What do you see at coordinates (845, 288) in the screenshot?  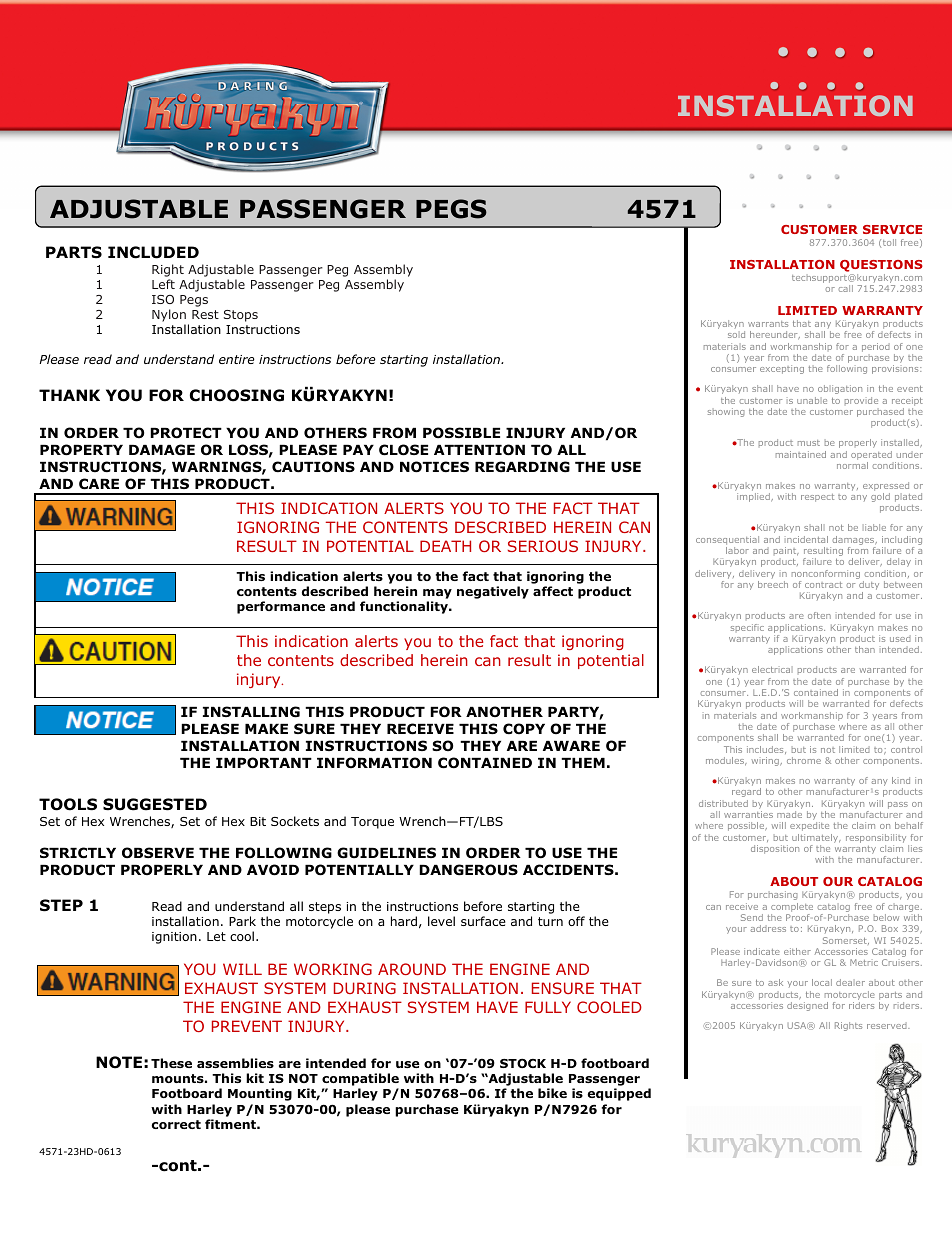 I see `call` at bounding box center [845, 288].
